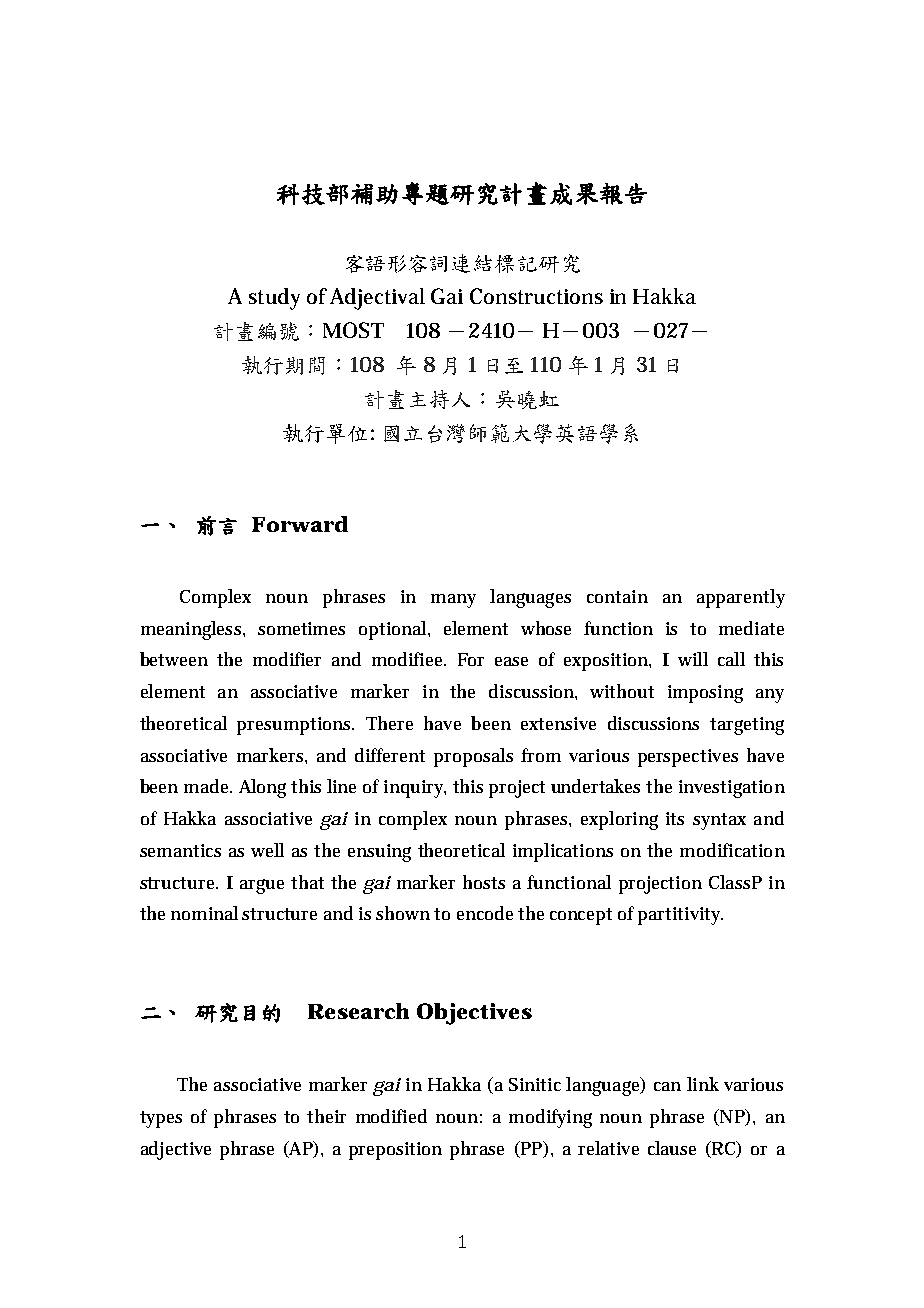  I want to click on proposals, so click(473, 757).
